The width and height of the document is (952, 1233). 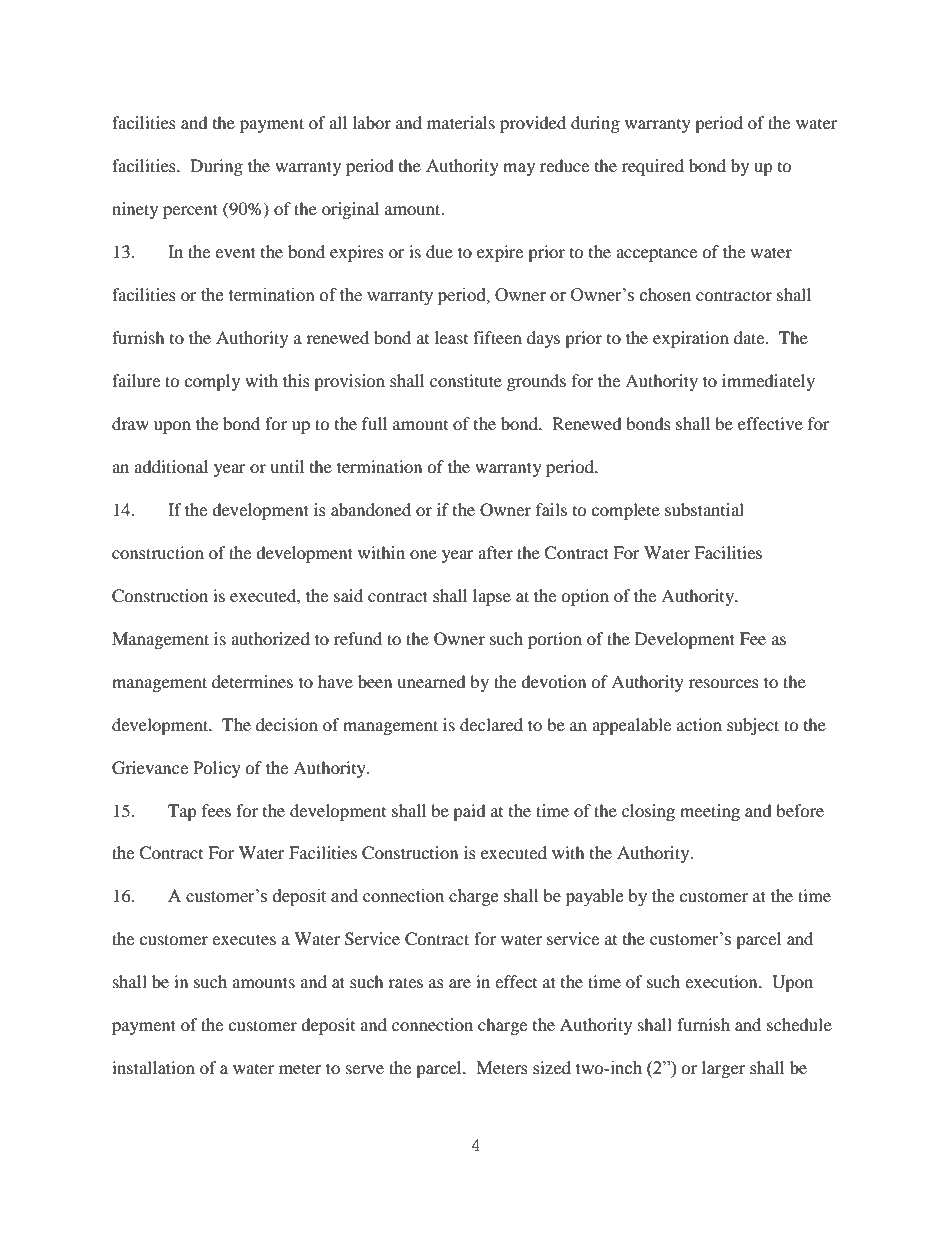 I want to click on installation, so click(x=153, y=1067).
